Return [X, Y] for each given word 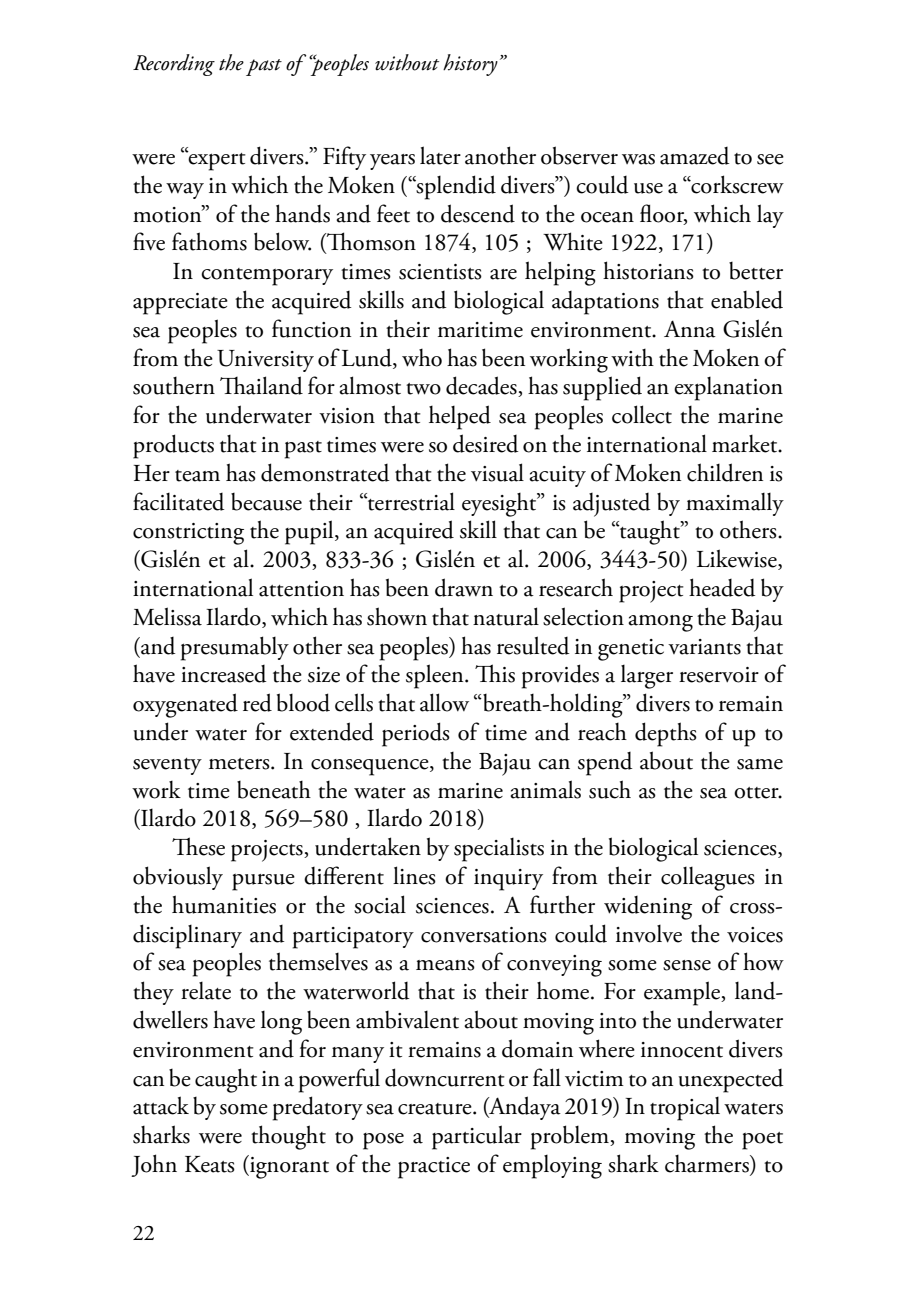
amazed [694, 156]
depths [666, 734]
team [197, 476]
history [470, 65]
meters [240, 764]
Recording [174, 65]
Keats [210, 1164]
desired [485, 443]
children [725, 472]
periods [416, 734]
